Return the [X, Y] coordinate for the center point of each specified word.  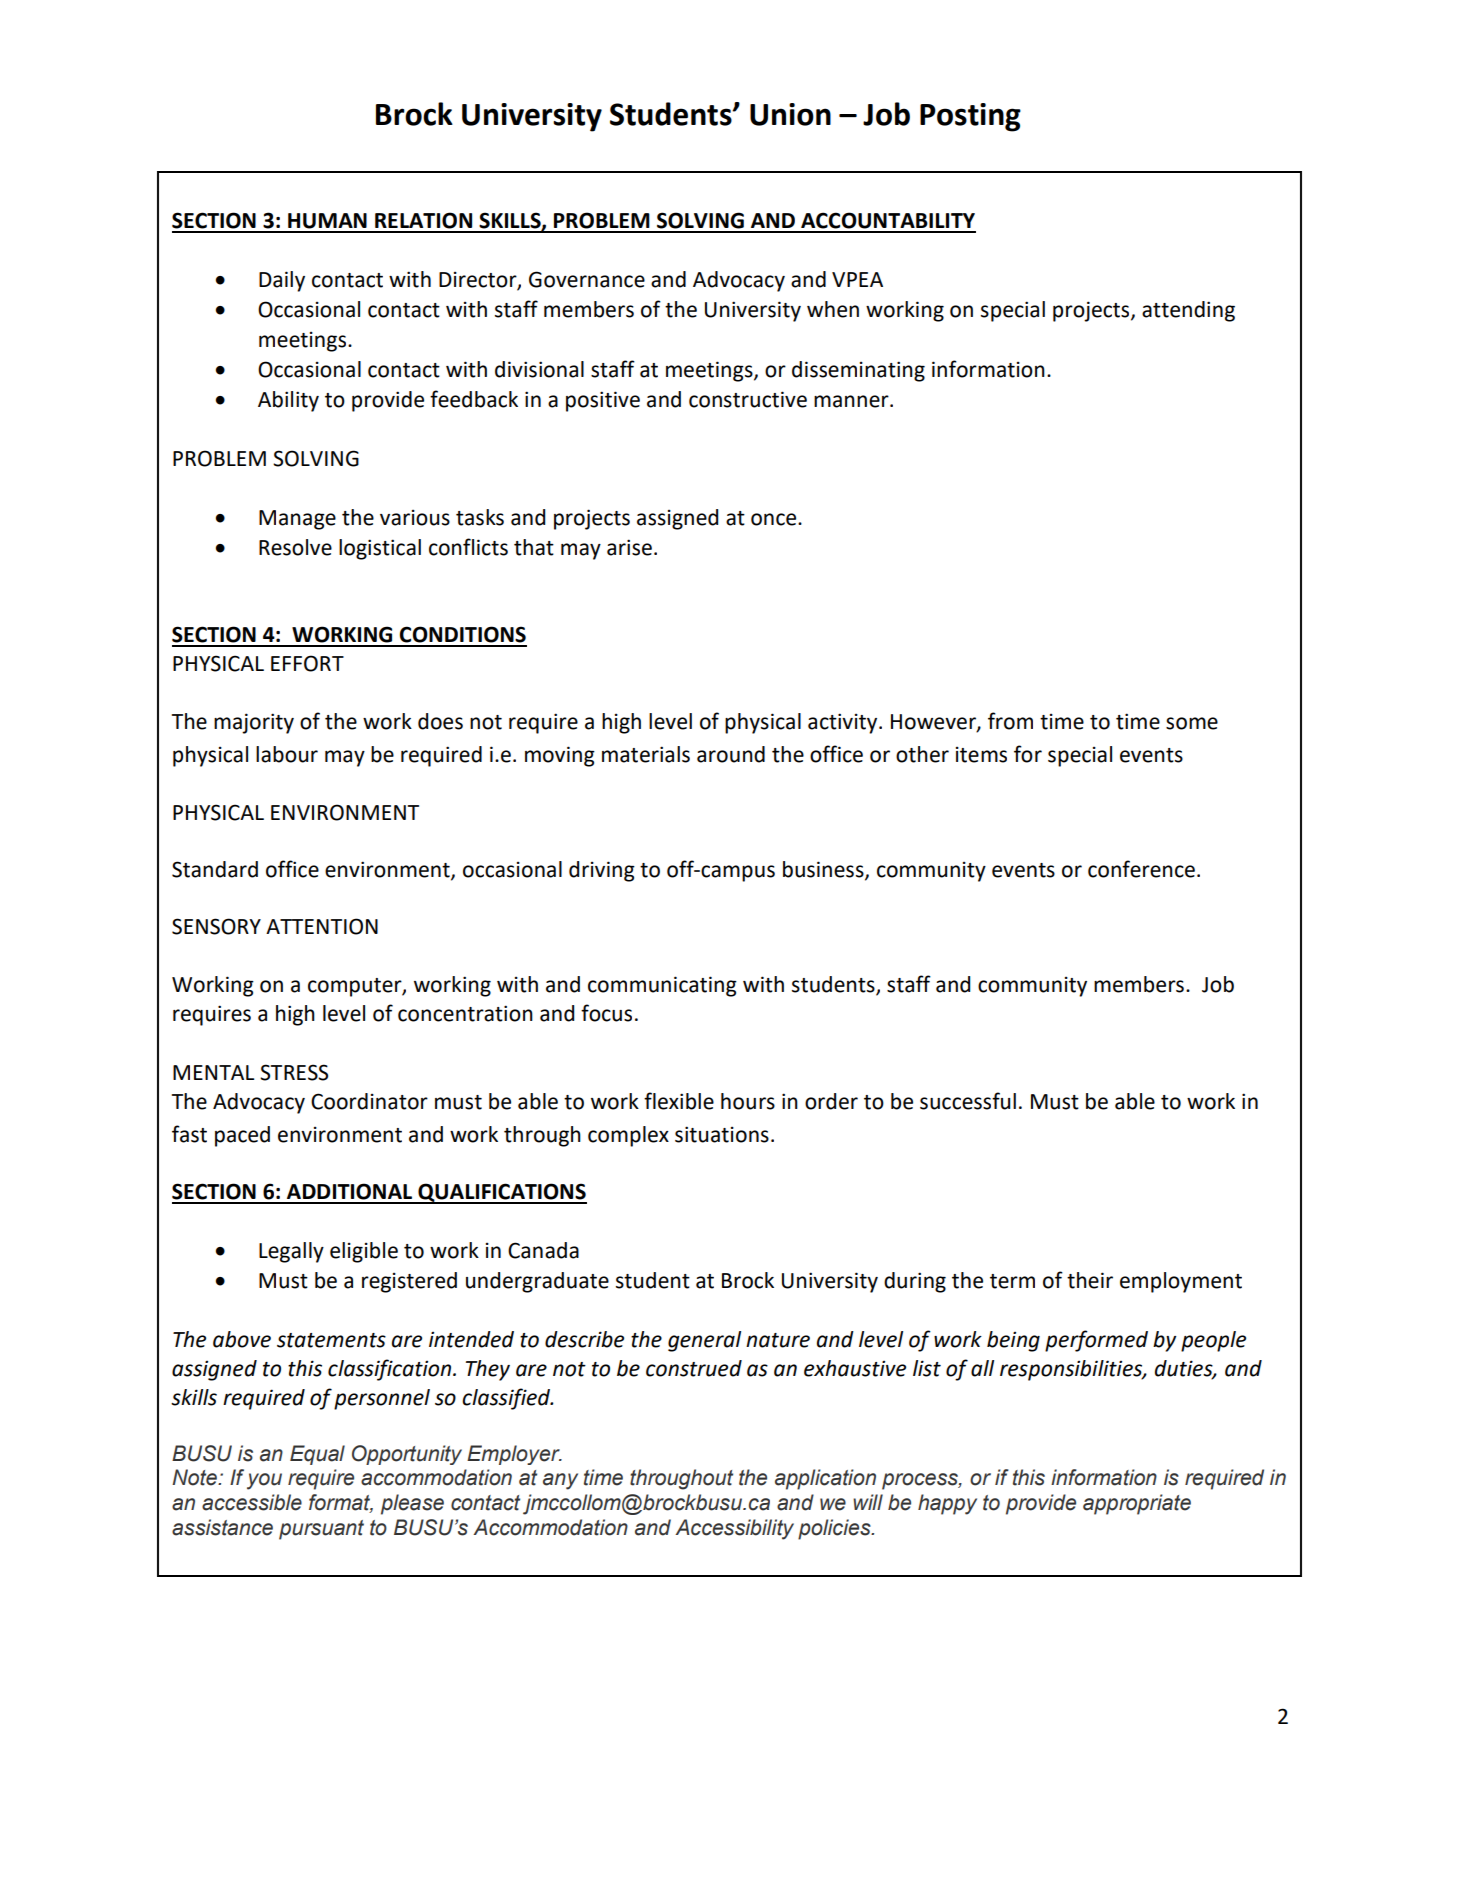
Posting [970, 117]
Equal [317, 1455]
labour [287, 754]
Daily [282, 281]
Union [790, 114]
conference [1141, 869]
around [731, 754]
